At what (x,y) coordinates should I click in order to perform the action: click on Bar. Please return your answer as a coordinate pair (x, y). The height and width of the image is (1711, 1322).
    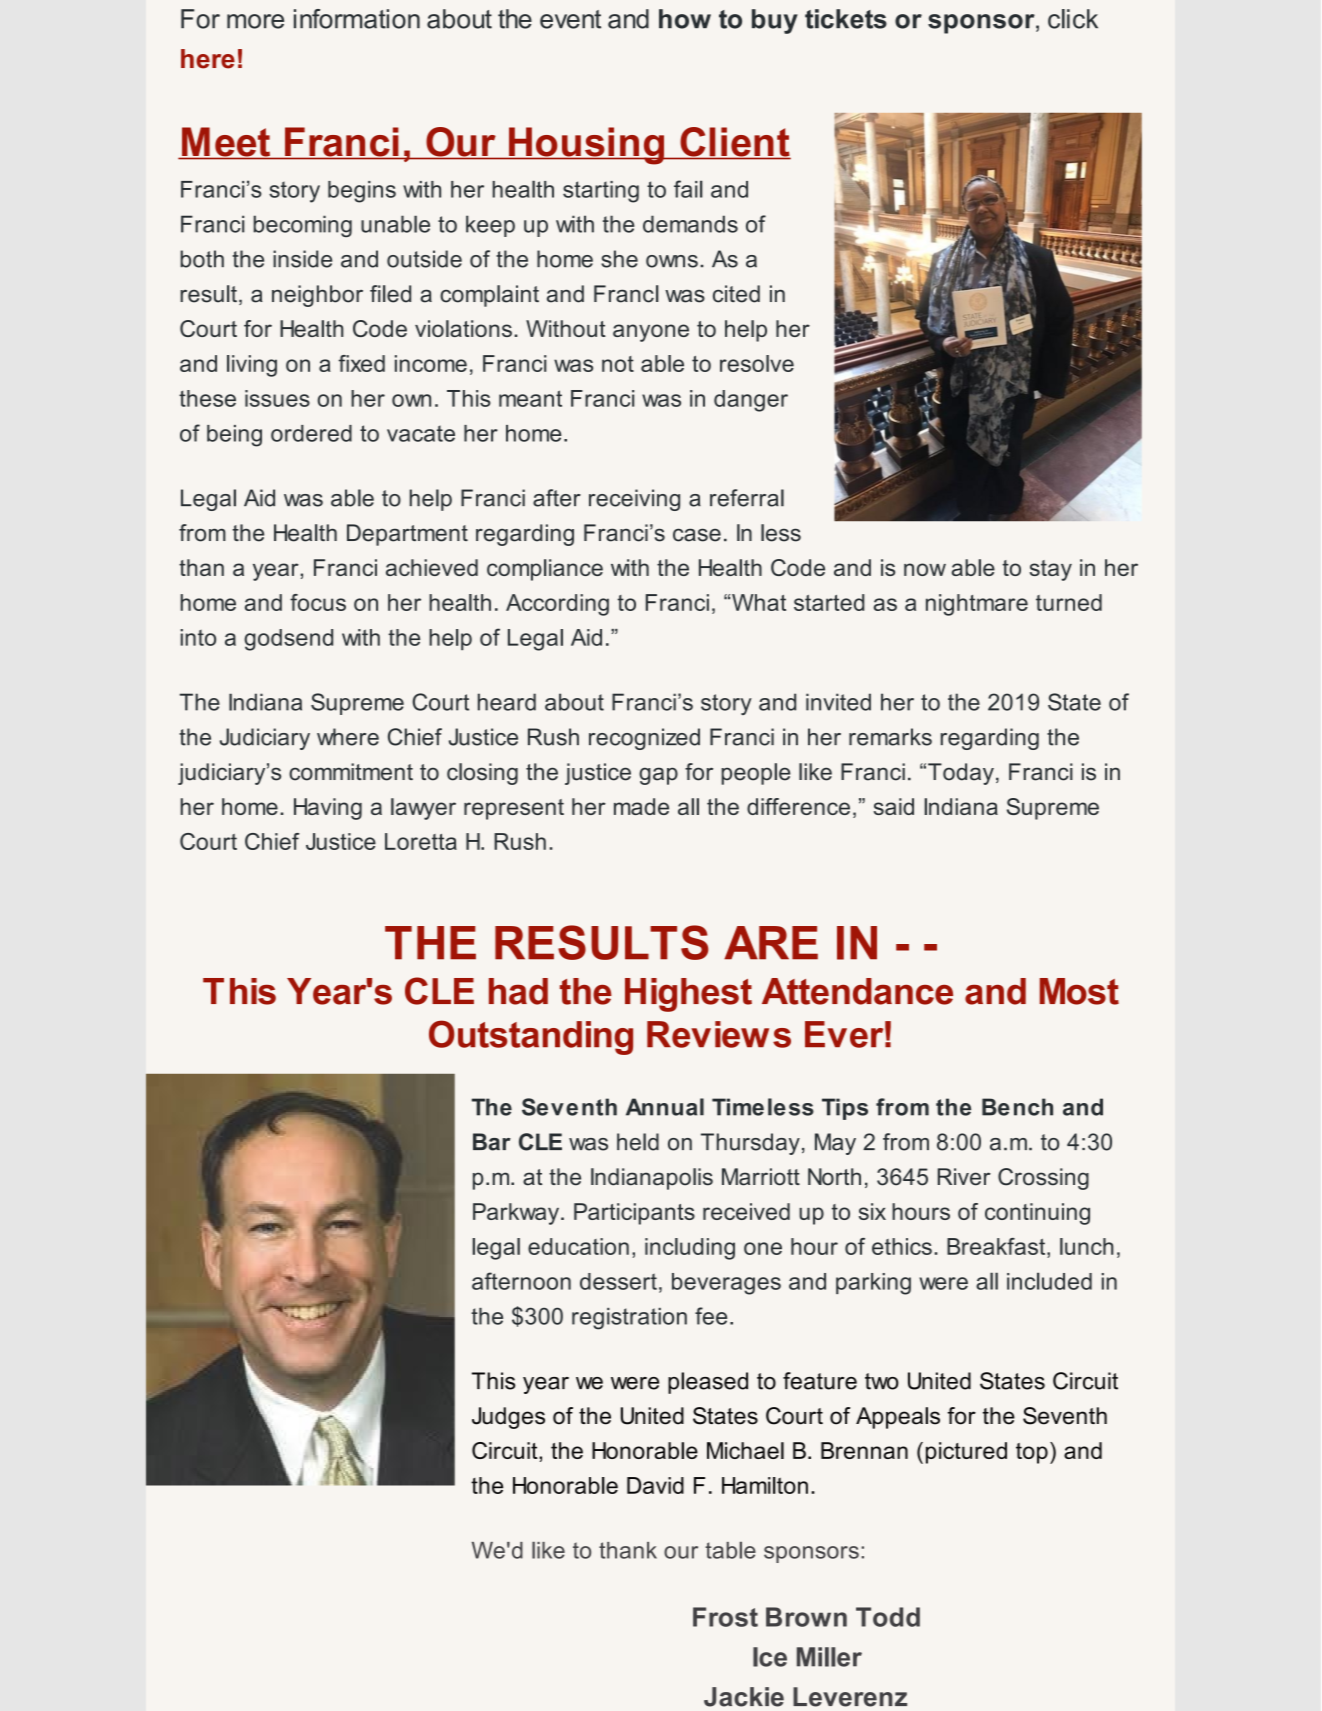
    Looking at the image, I should click on (492, 1142).
